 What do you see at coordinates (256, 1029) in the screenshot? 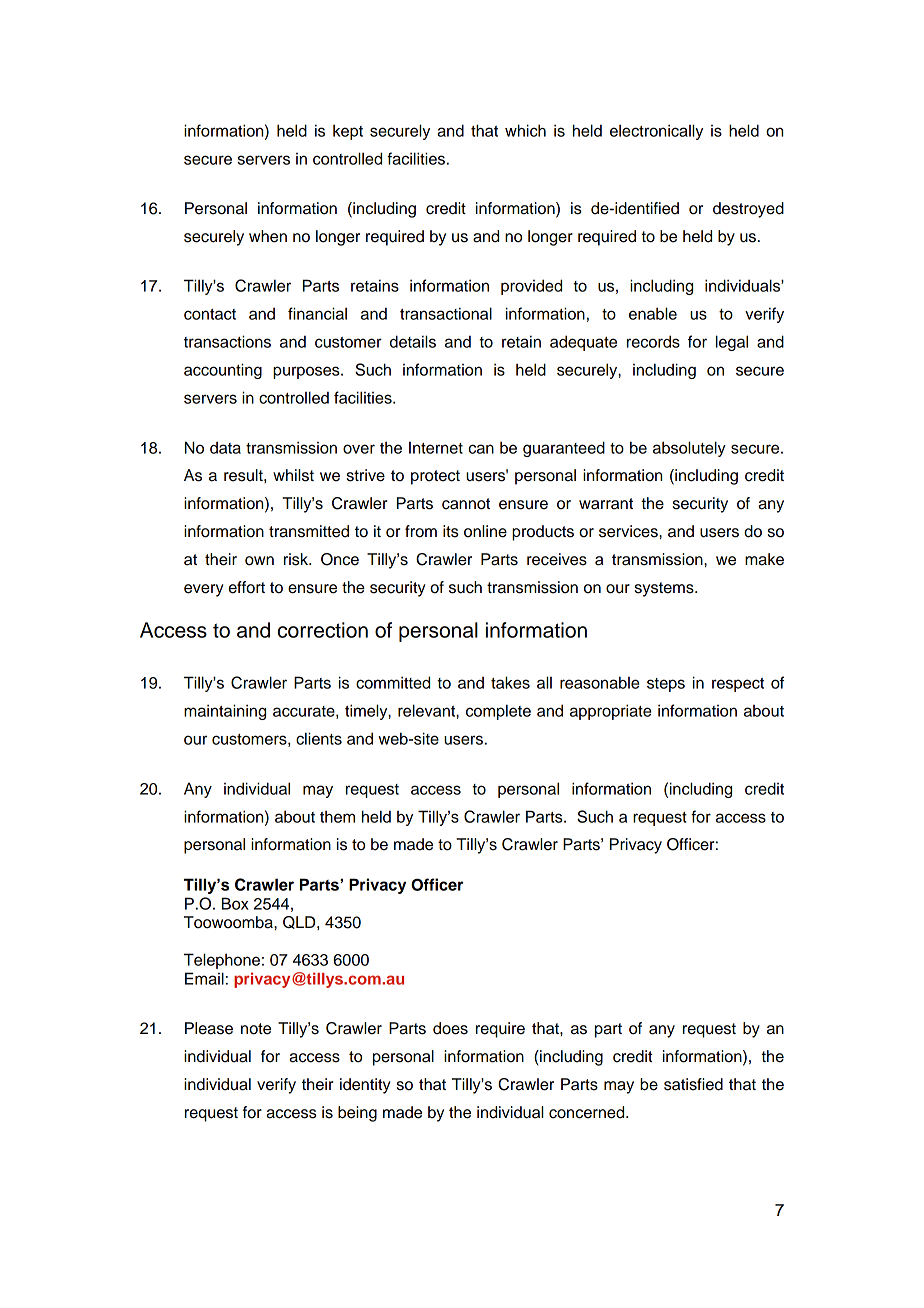
I see `note` at bounding box center [256, 1029].
